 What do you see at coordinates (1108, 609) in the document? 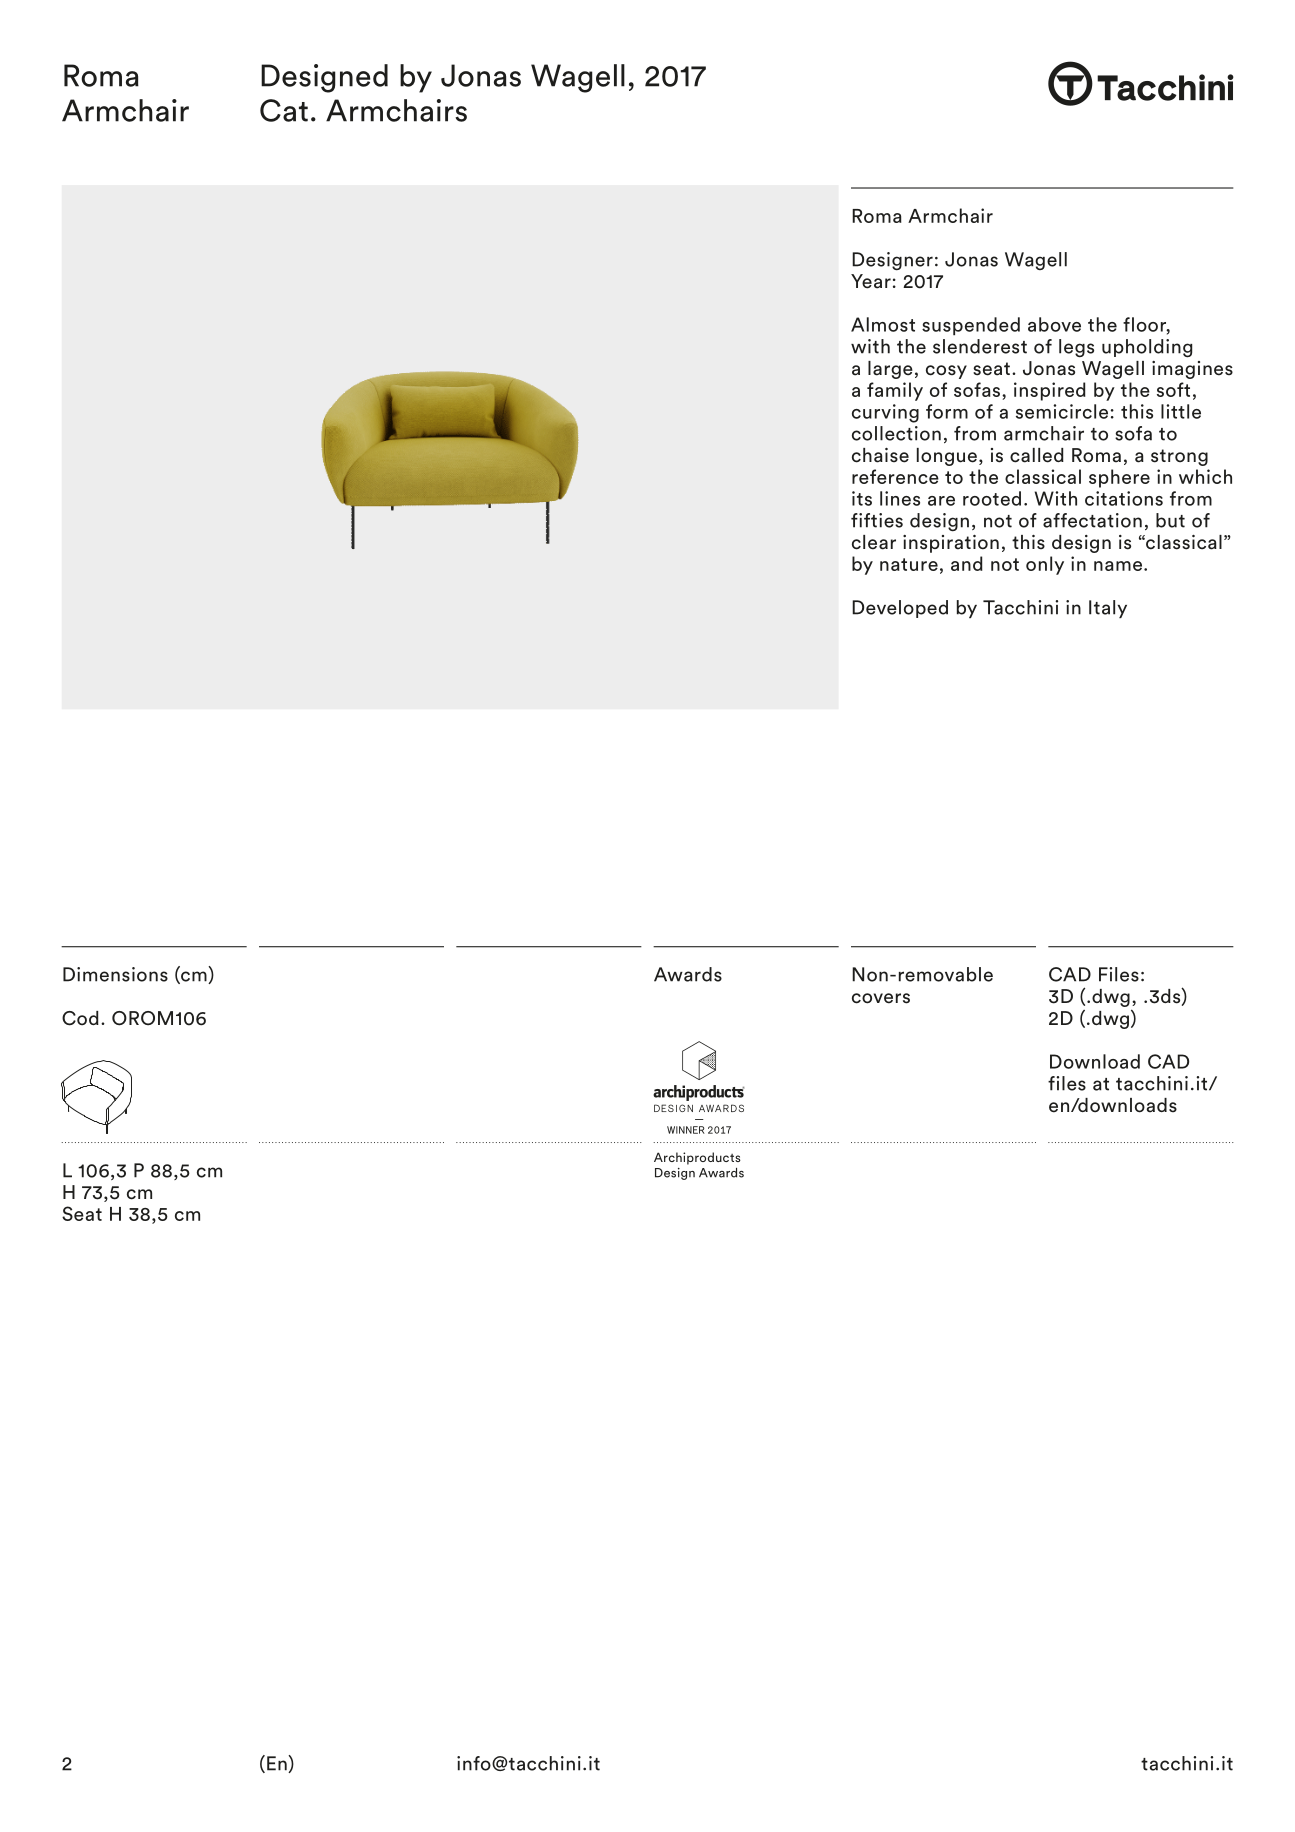
I see `Italy` at bounding box center [1108, 609].
